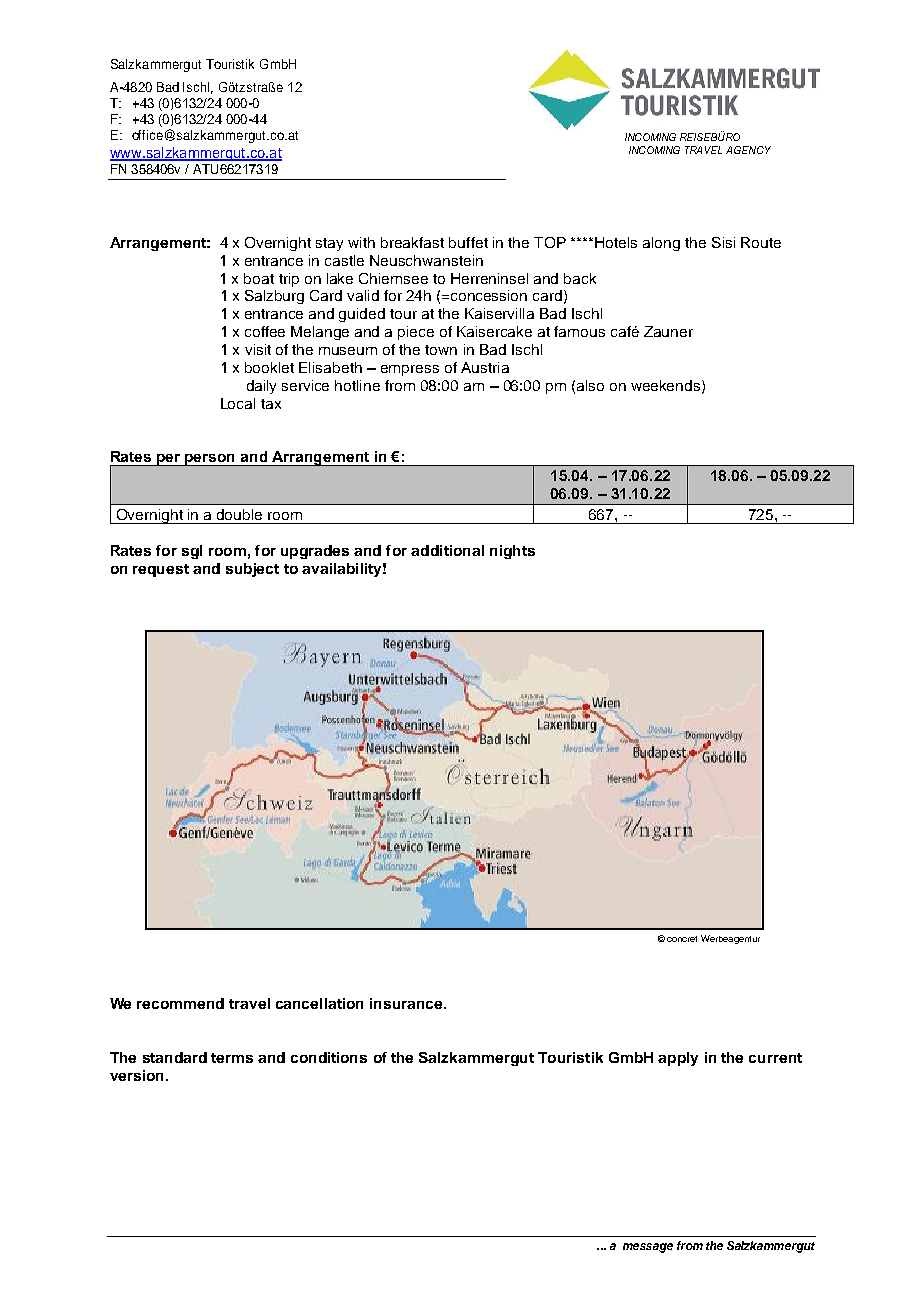  Describe the element at coordinates (512, 552) in the page. I see `nights` at that location.
